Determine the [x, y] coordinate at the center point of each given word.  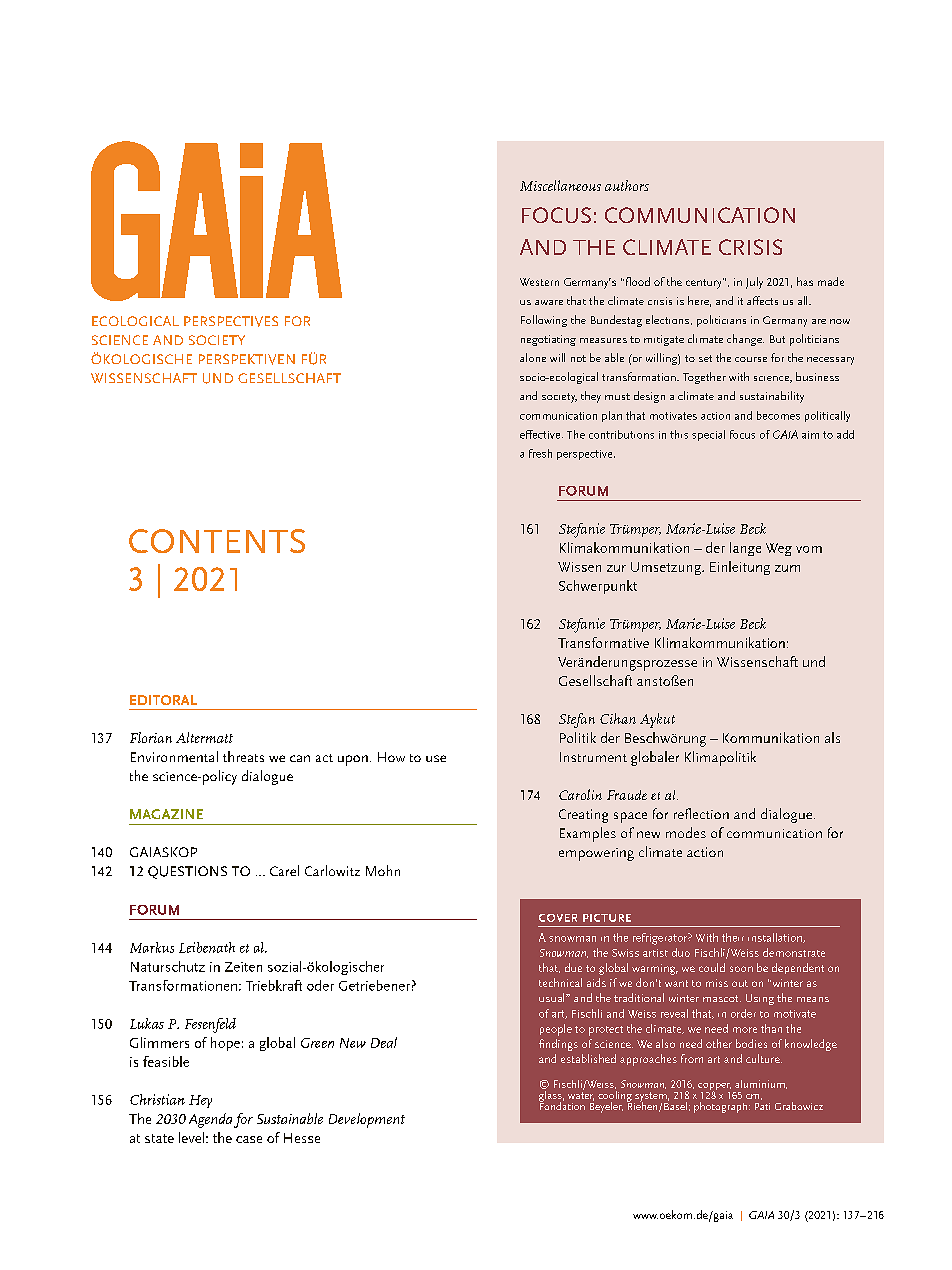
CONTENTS [217, 541]
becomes [778, 415]
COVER [558, 918]
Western [539, 282]
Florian [151, 737]
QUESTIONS [187, 872]
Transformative [603, 642]
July [754, 283]
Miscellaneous [560, 185]
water [581, 1096]
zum [787, 568]
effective [541, 434]
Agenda [210, 1120]
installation [776, 938]
